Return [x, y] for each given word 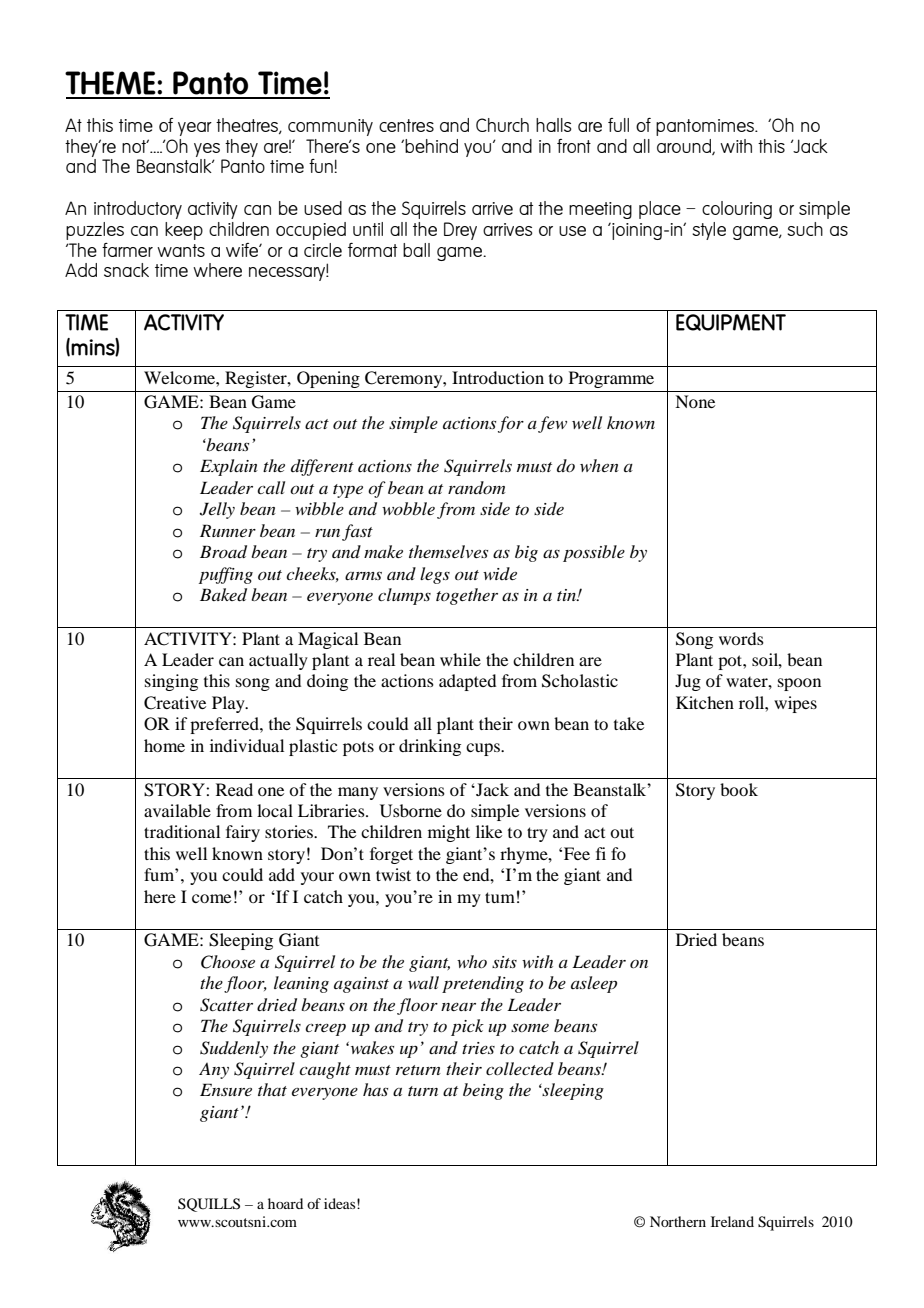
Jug [688, 682]
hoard [285, 1203]
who [472, 961]
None [695, 401]
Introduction [498, 377]
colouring [737, 210]
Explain [229, 467]
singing [171, 682]
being [483, 1091]
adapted [467, 682]
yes [207, 150]
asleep [594, 984]
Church [502, 125]
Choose [228, 962]
